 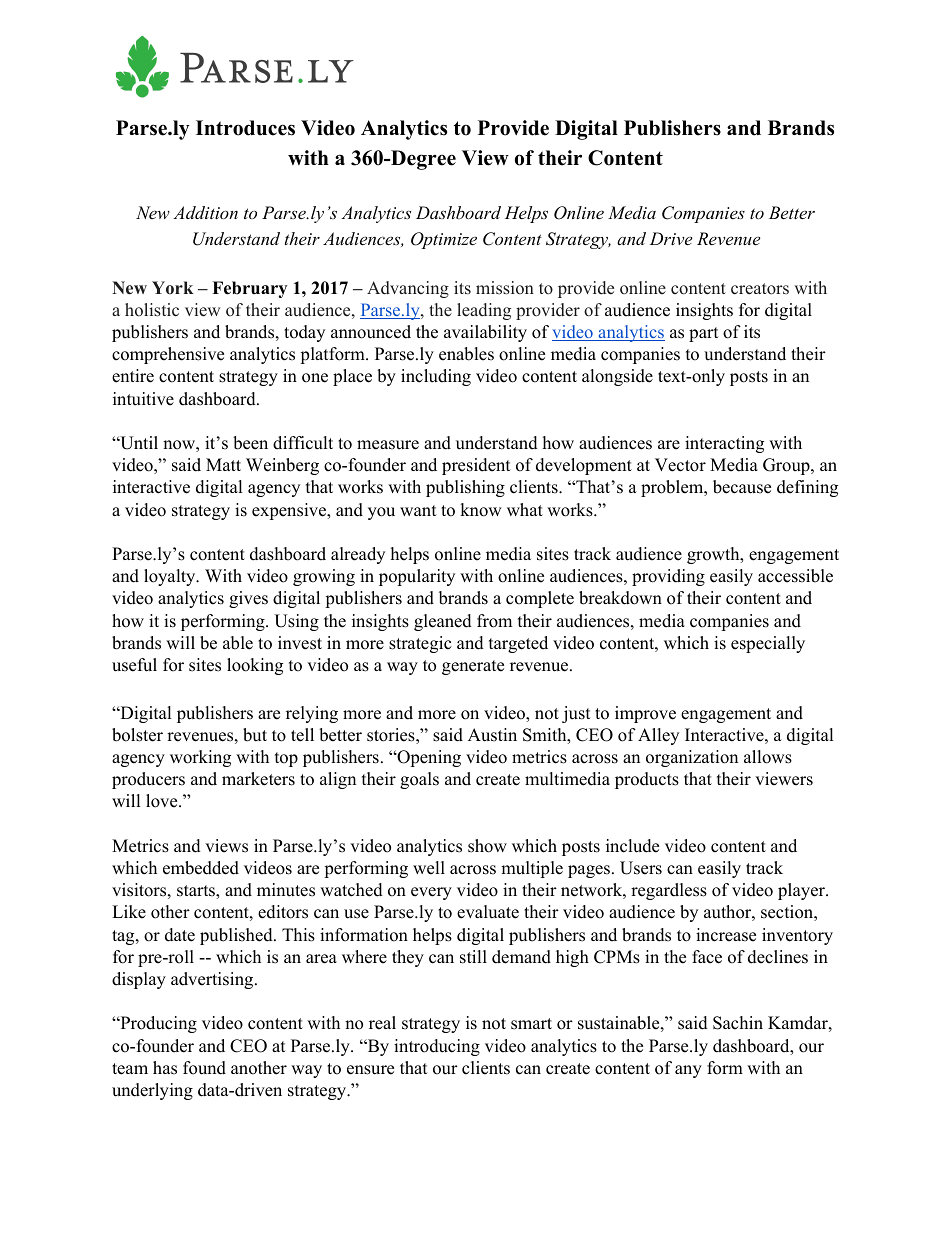 What do you see at coordinates (487, 846) in the screenshot?
I see `show` at bounding box center [487, 846].
